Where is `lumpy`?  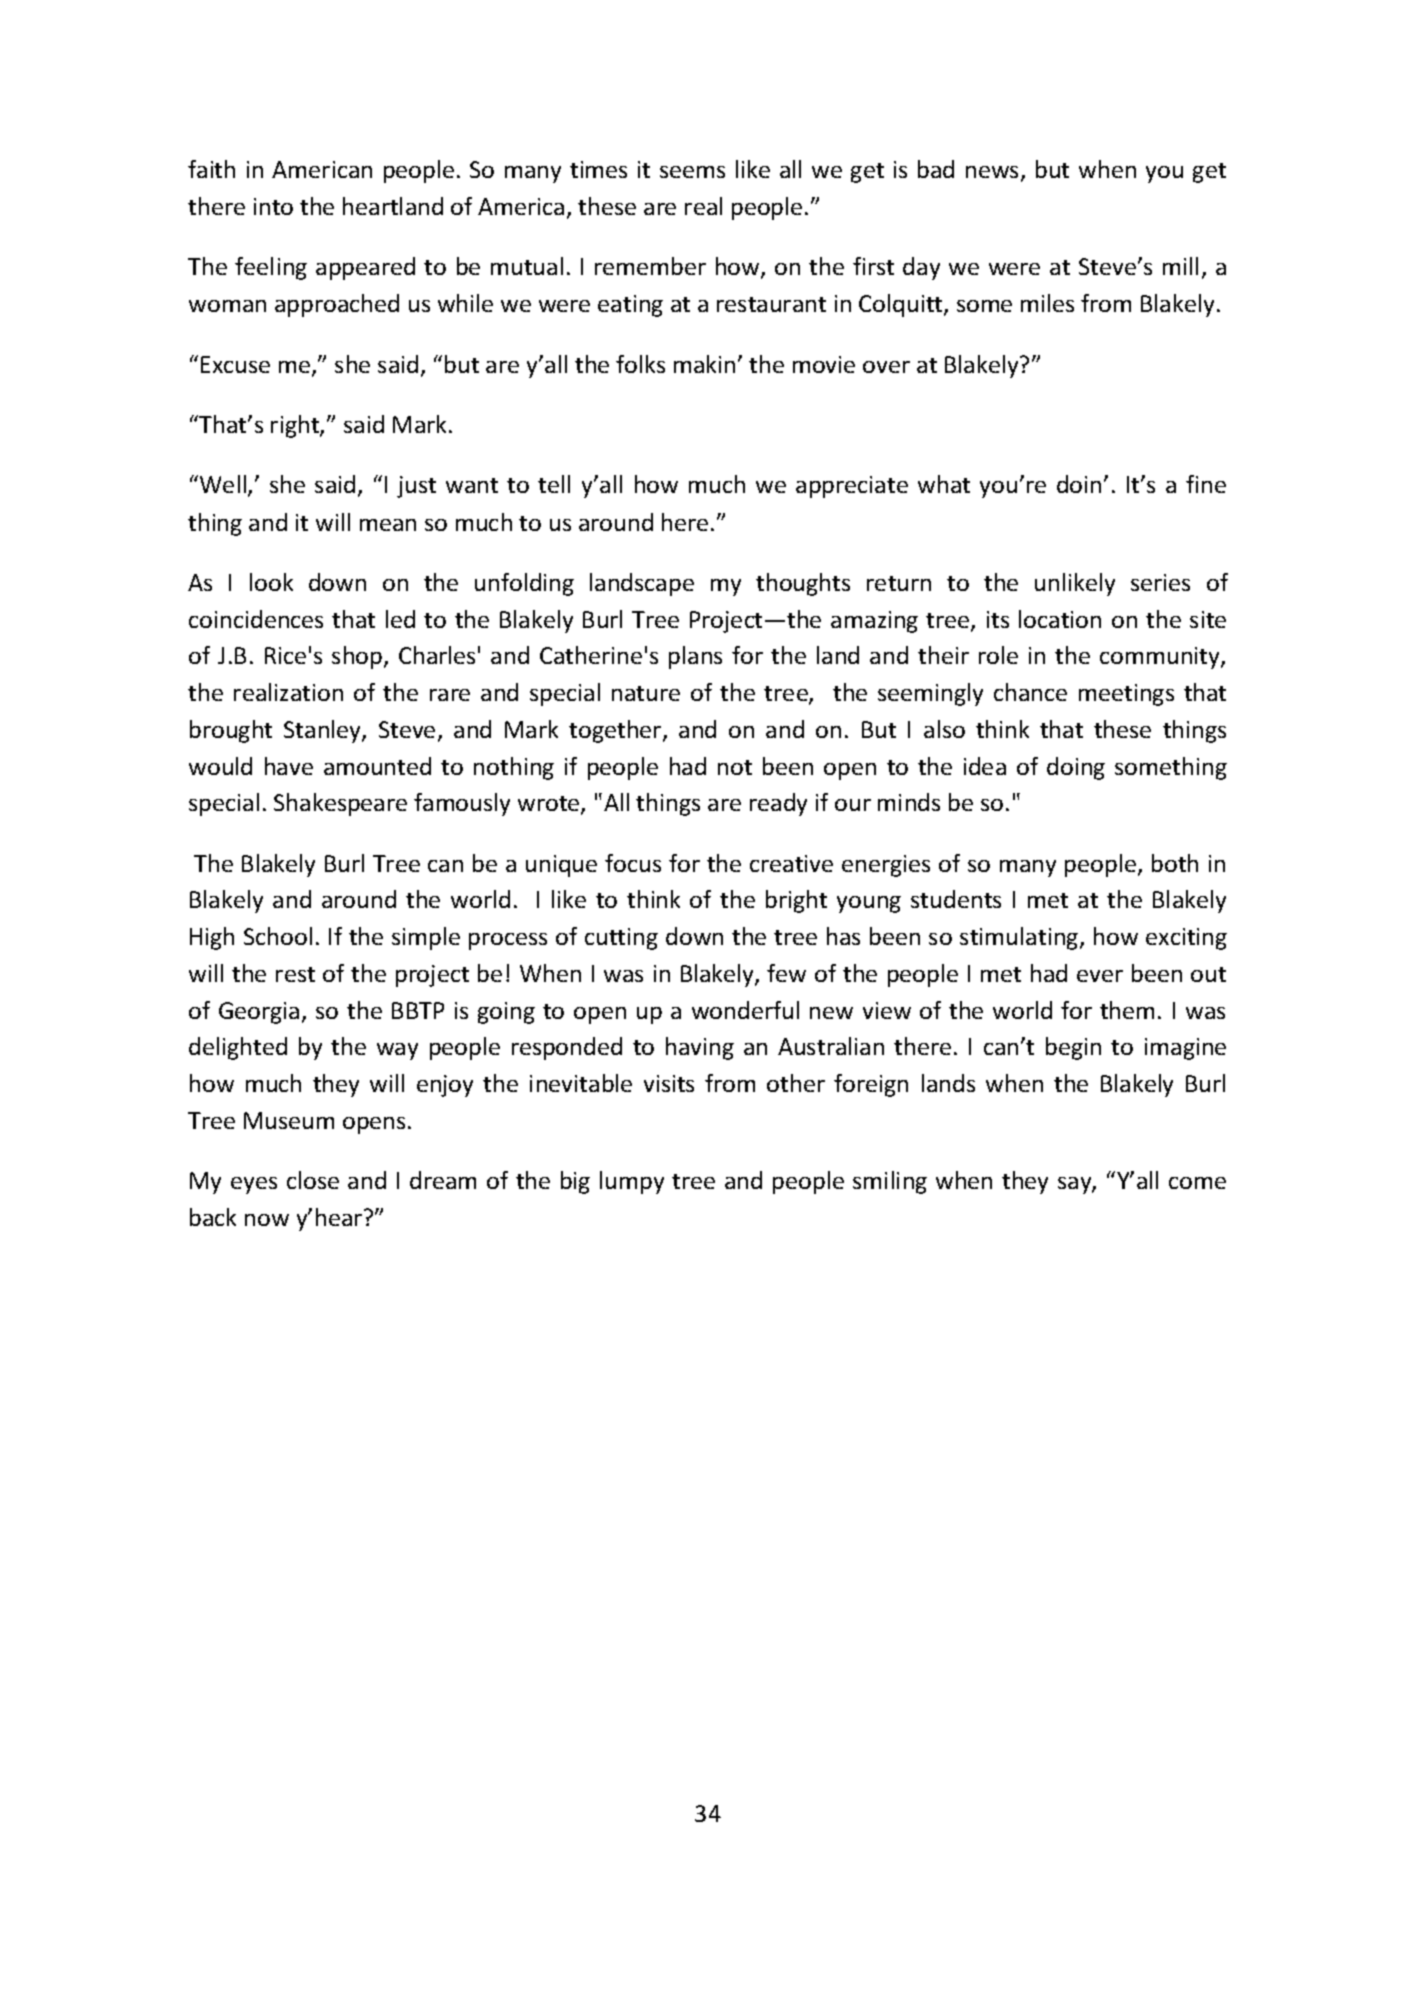 lumpy is located at coordinates (632, 1182).
